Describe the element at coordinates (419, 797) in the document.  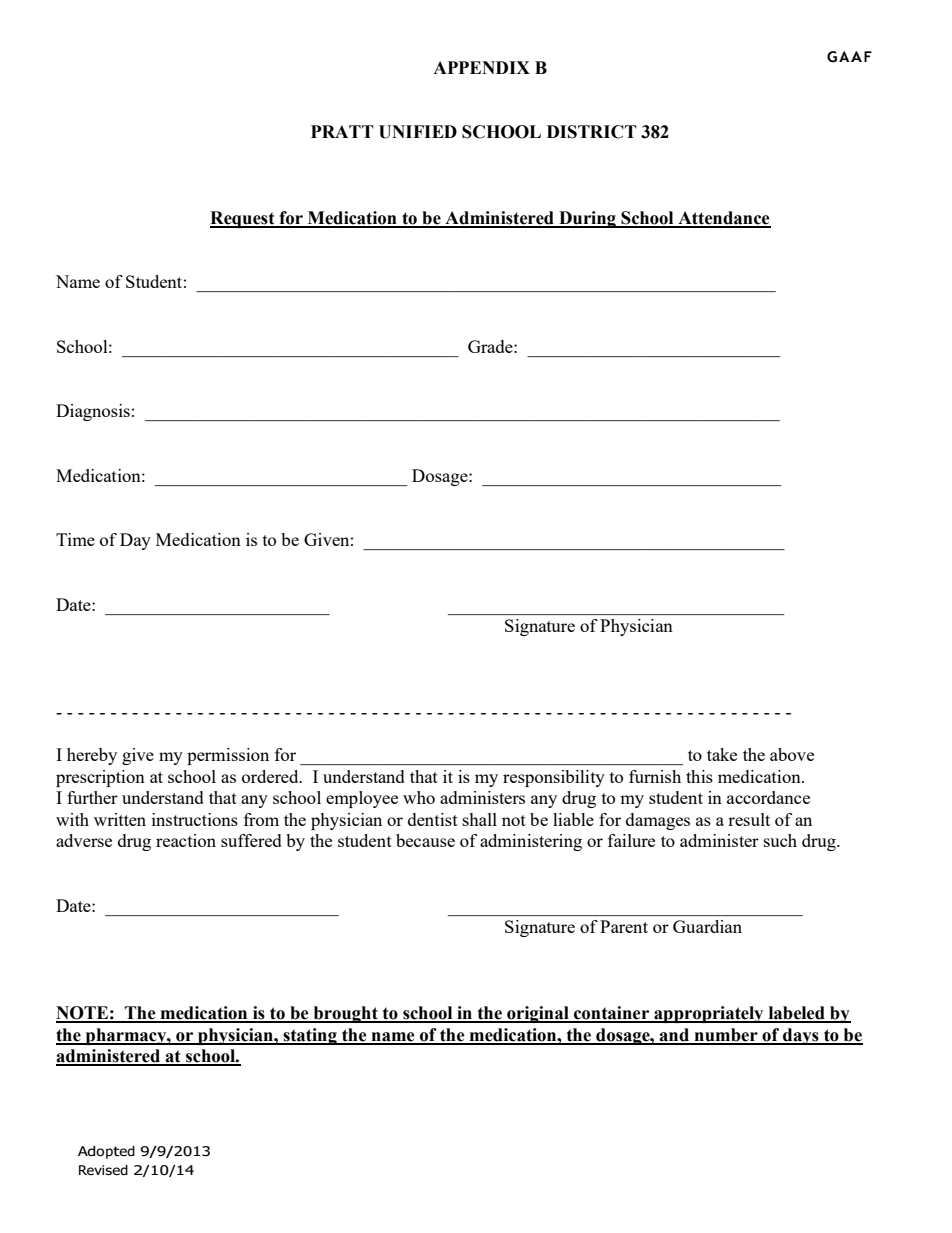
I see `who` at that location.
